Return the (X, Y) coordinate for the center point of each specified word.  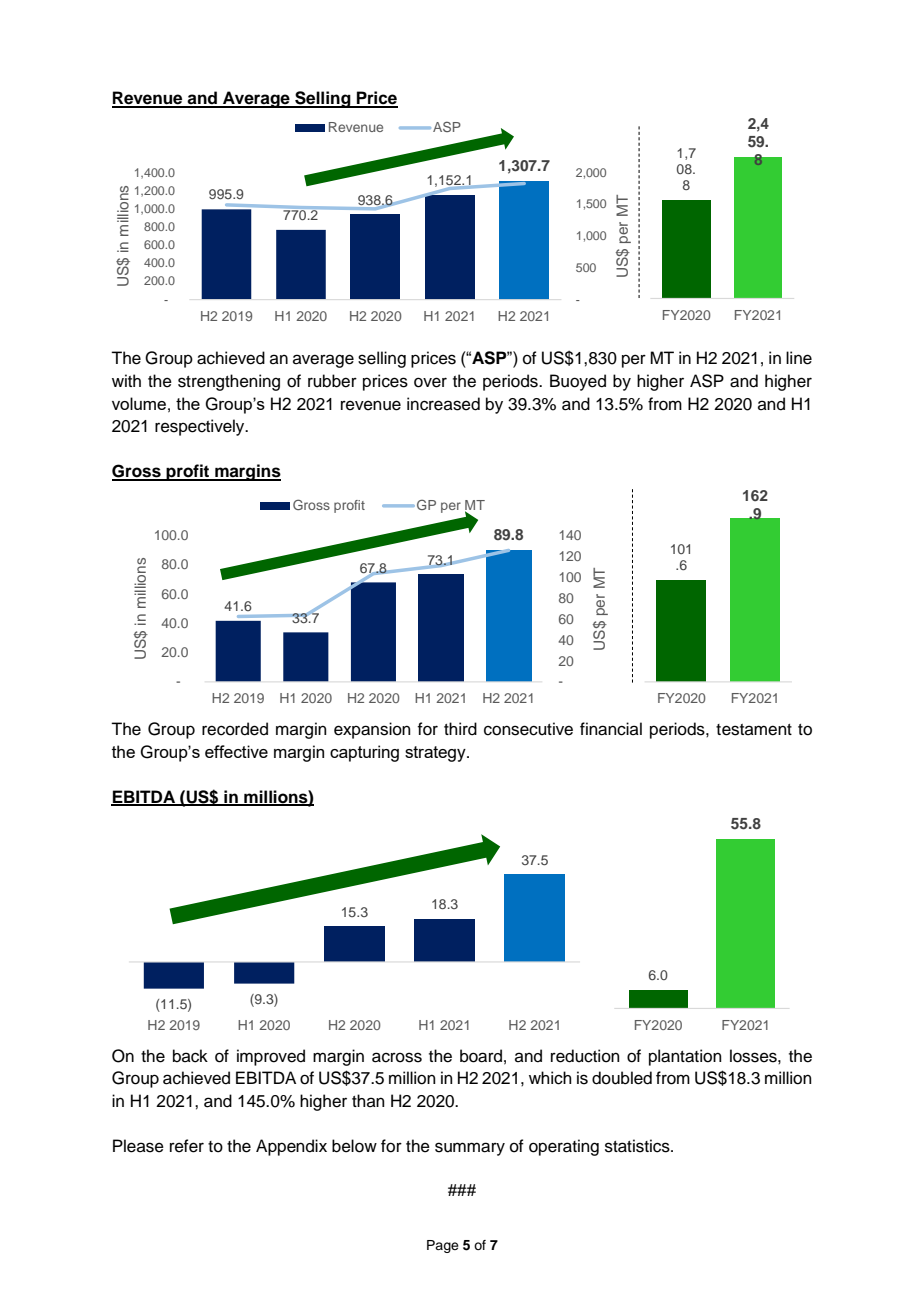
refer (187, 1146)
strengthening (229, 382)
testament (754, 730)
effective (236, 751)
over (430, 382)
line (799, 358)
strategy (436, 754)
